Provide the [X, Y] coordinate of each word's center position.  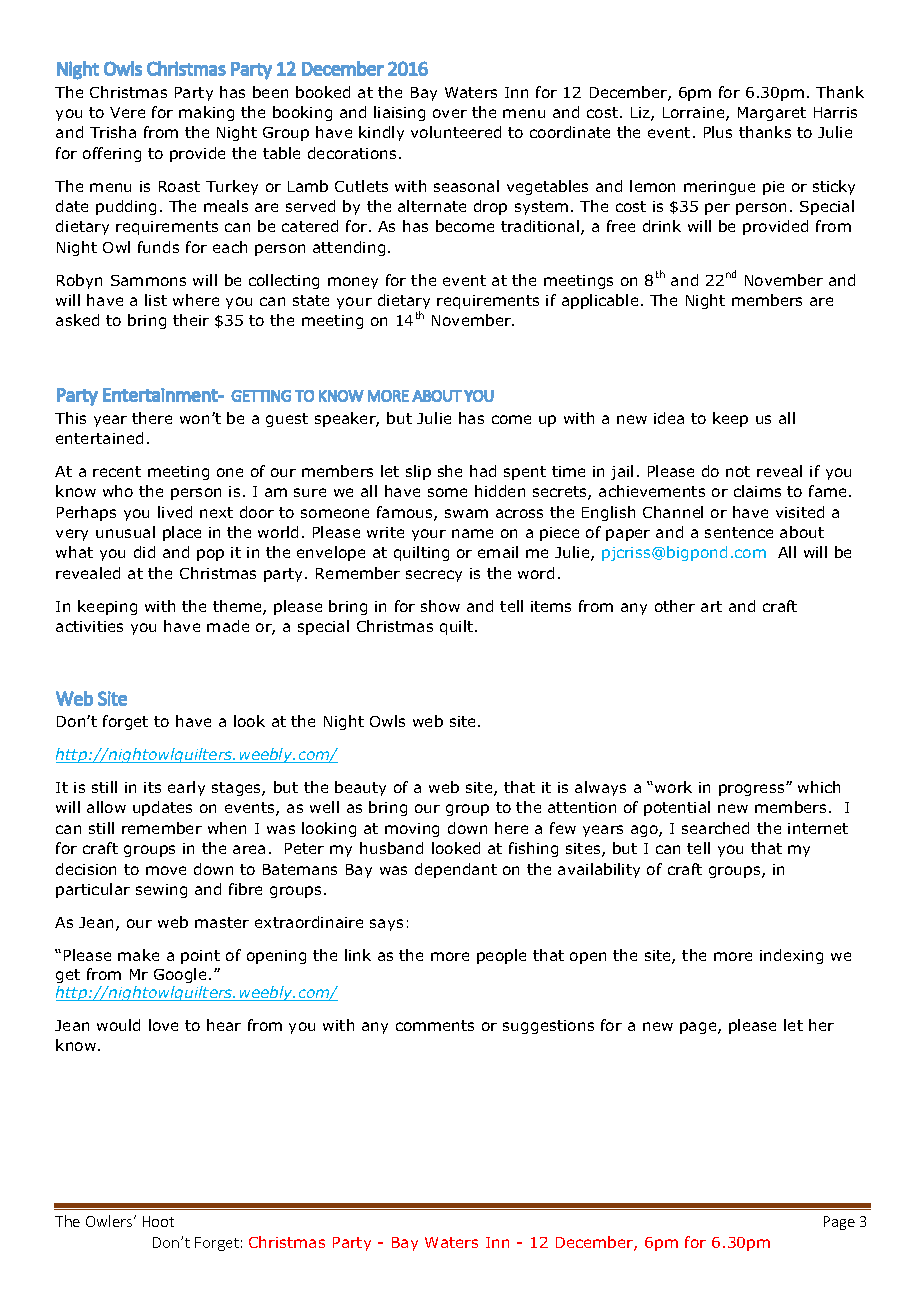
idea [669, 418]
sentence [739, 532]
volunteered [456, 132]
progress [753, 790]
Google [180, 975]
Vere [127, 112]
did [144, 552]
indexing [791, 956]
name [472, 533]
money [353, 283]
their [191, 320]
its [152, 787]
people [501, 956]
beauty [360, 788]
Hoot [158, 1221]
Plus [718, 132]
